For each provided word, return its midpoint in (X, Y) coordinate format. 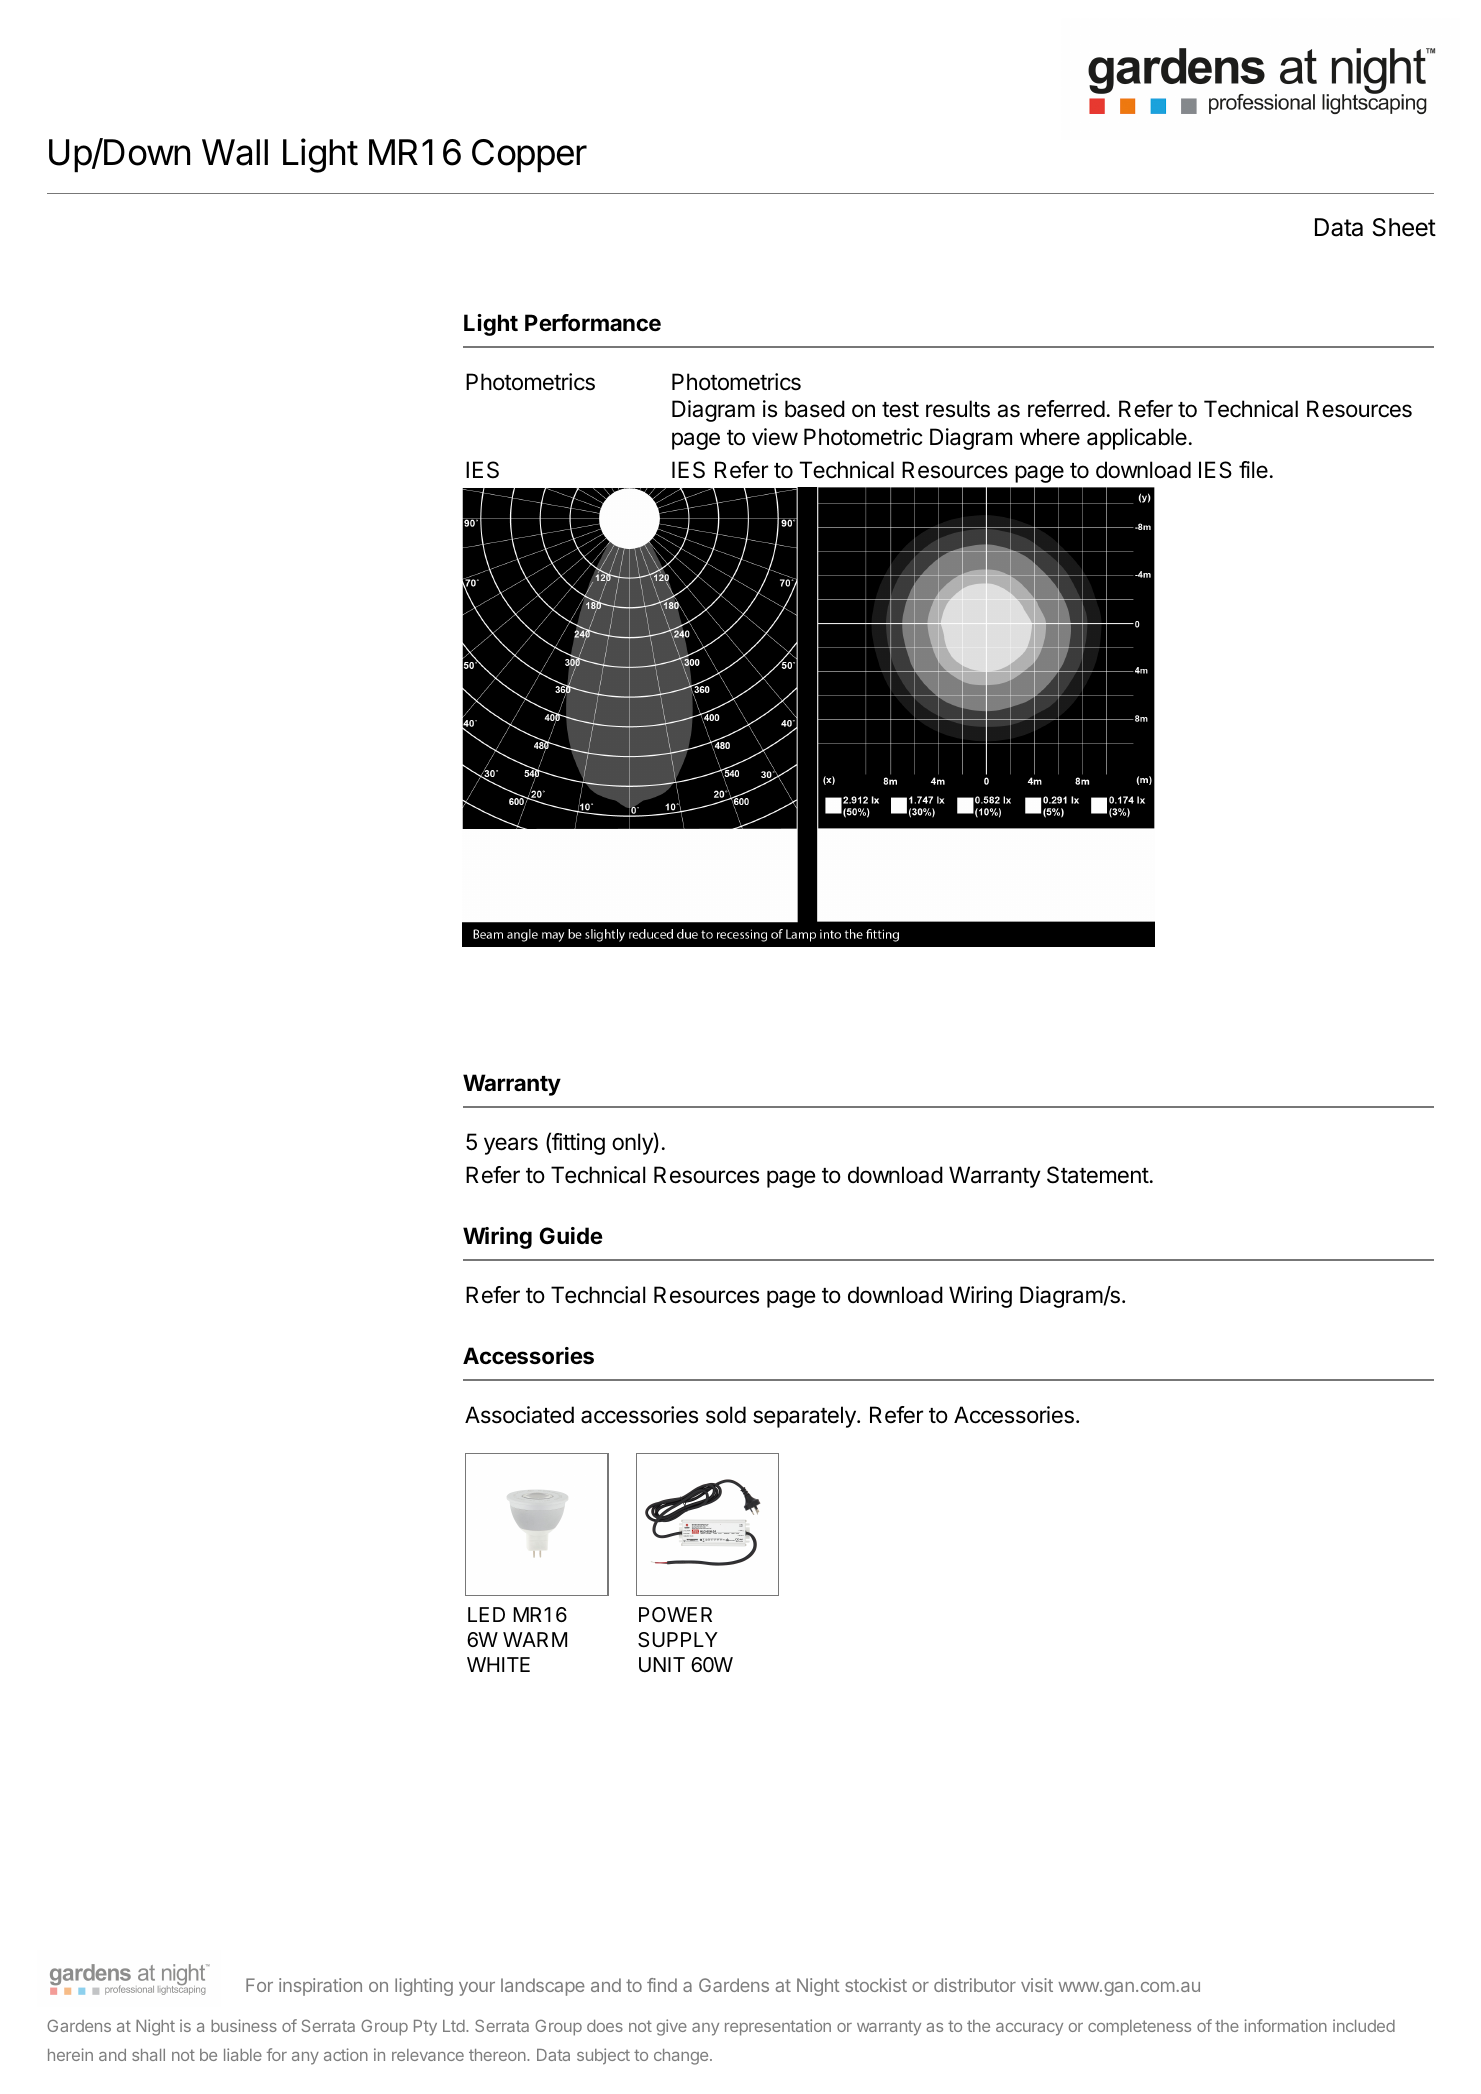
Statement (1098, 1175)
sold (726, 1415)
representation (778, 2027)
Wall (235, 152)
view (775, 437)
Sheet (1404, 227)
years (511, 1146)
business (244, 2025)
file (1253, 470)
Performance (593, 323)
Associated (519, 1415)
